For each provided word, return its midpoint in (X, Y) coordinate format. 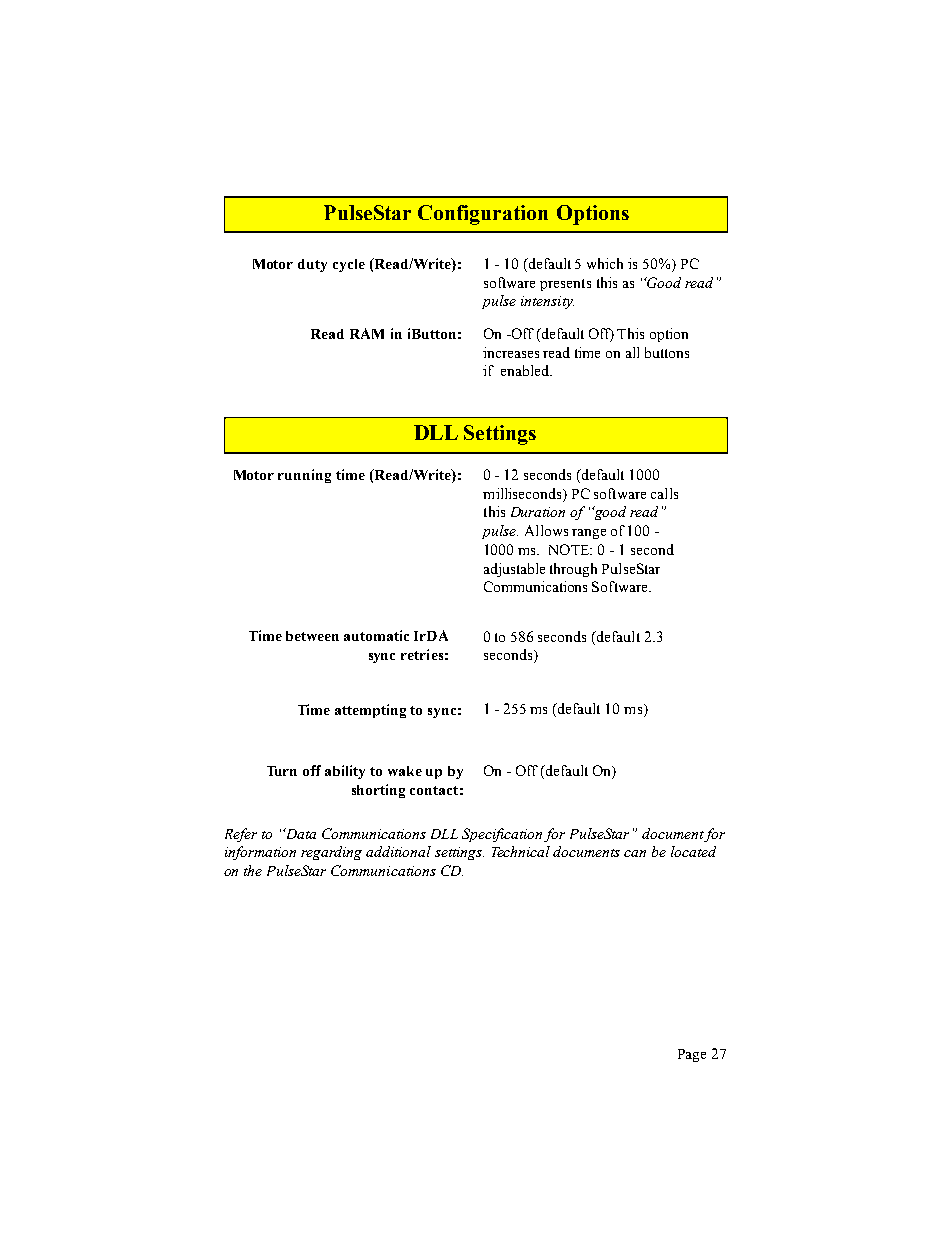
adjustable (514, 570)
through (573, 570)
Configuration (483, 215)
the (253, 870)
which (605, 263)
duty (312, 265)
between (312, 636)
